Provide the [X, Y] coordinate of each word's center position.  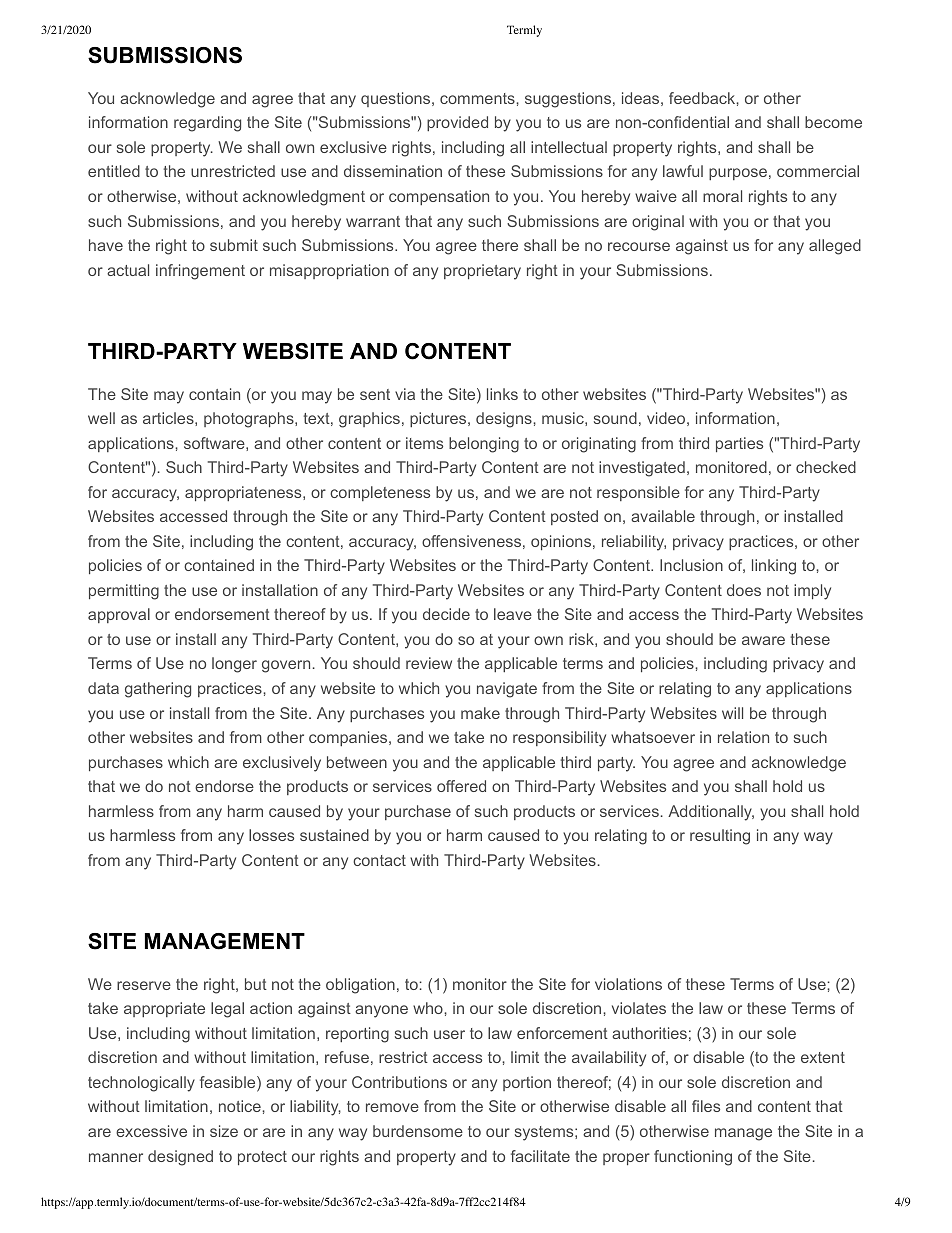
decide [446, 614]
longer [234, 665]
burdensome [418, 1131]
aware [763, 640]
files [706, 1106]
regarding [207, 124]
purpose [738, 174]
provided [457, 123]
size [224, 1131]
